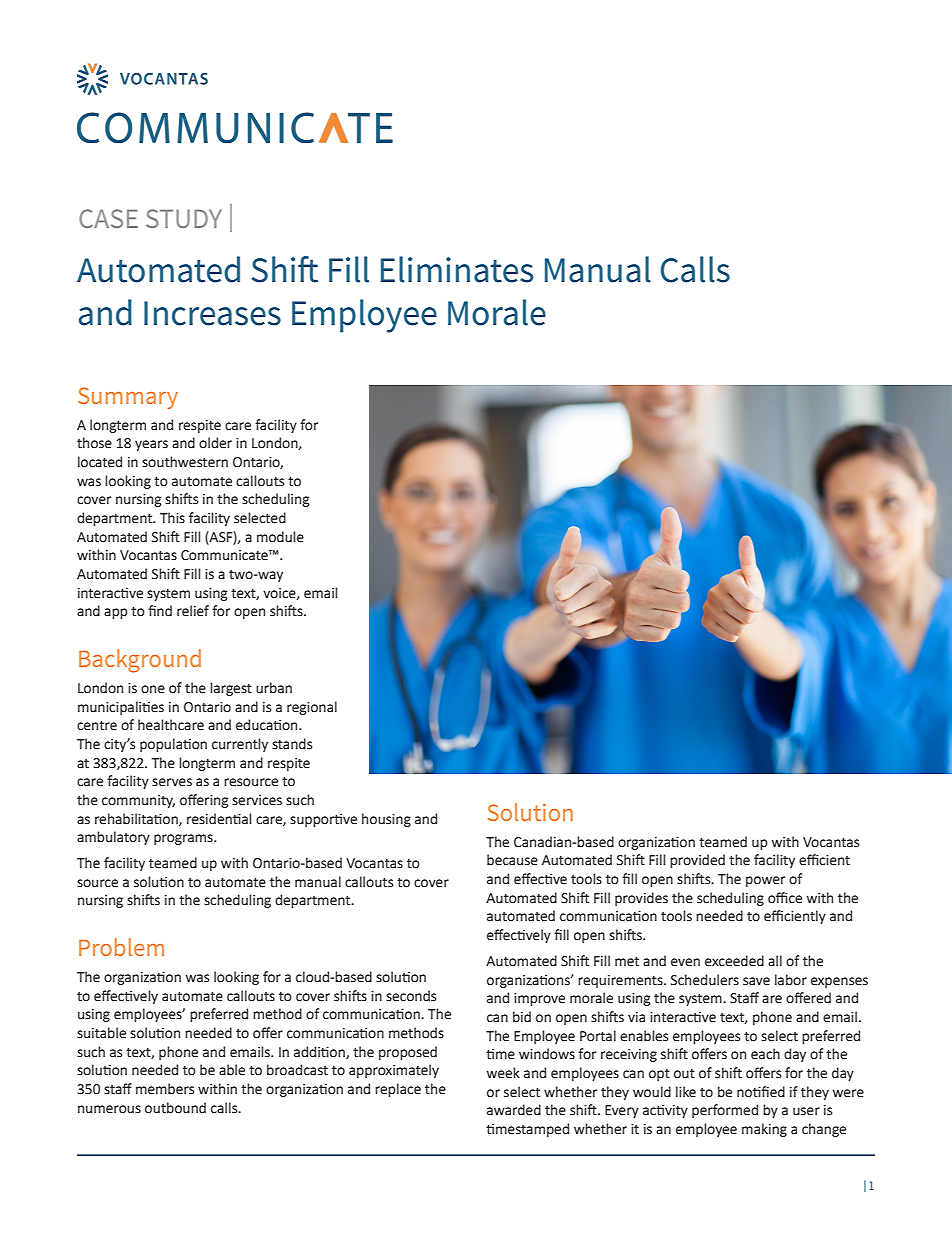  Describe the element at coordinates (280, 537) in the screenshot. I see `module` at that location.
